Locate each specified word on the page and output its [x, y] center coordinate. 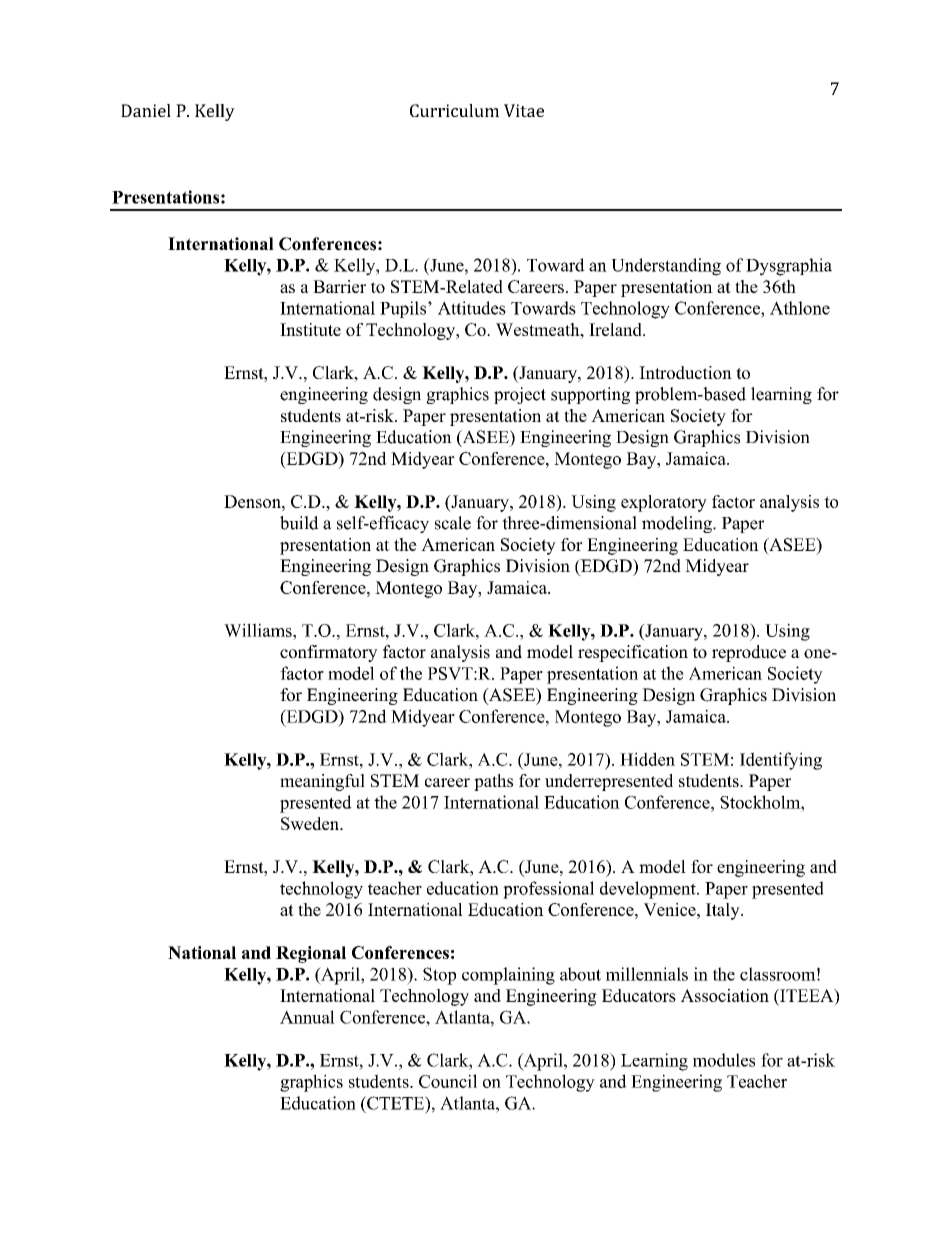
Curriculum [454, 110]
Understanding [666, 267]
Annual [307, 1017]
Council [448, 1081]
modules [724, 1060]
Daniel [146, 110]
